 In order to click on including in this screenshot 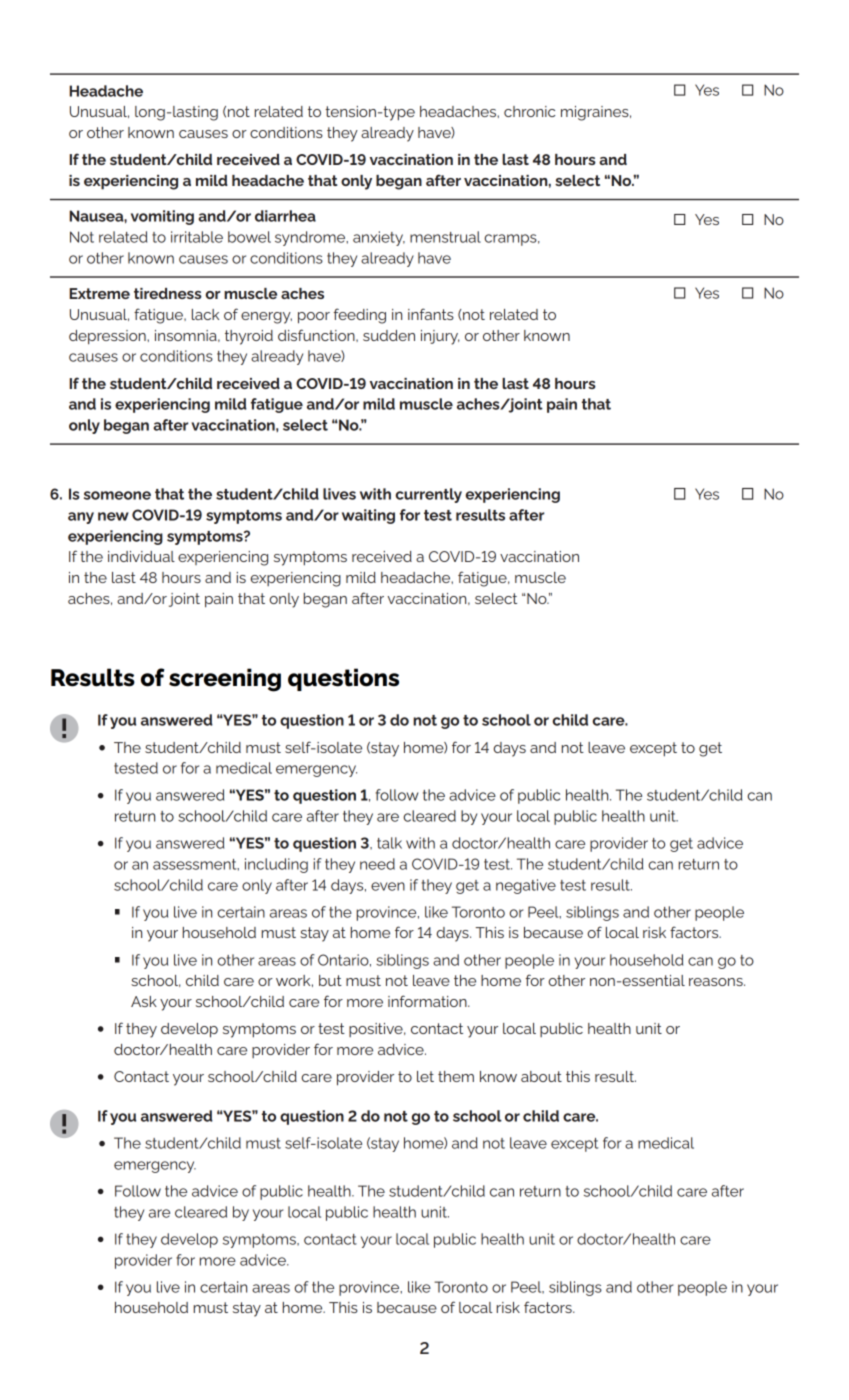, I will do `click(276, 865)`.
